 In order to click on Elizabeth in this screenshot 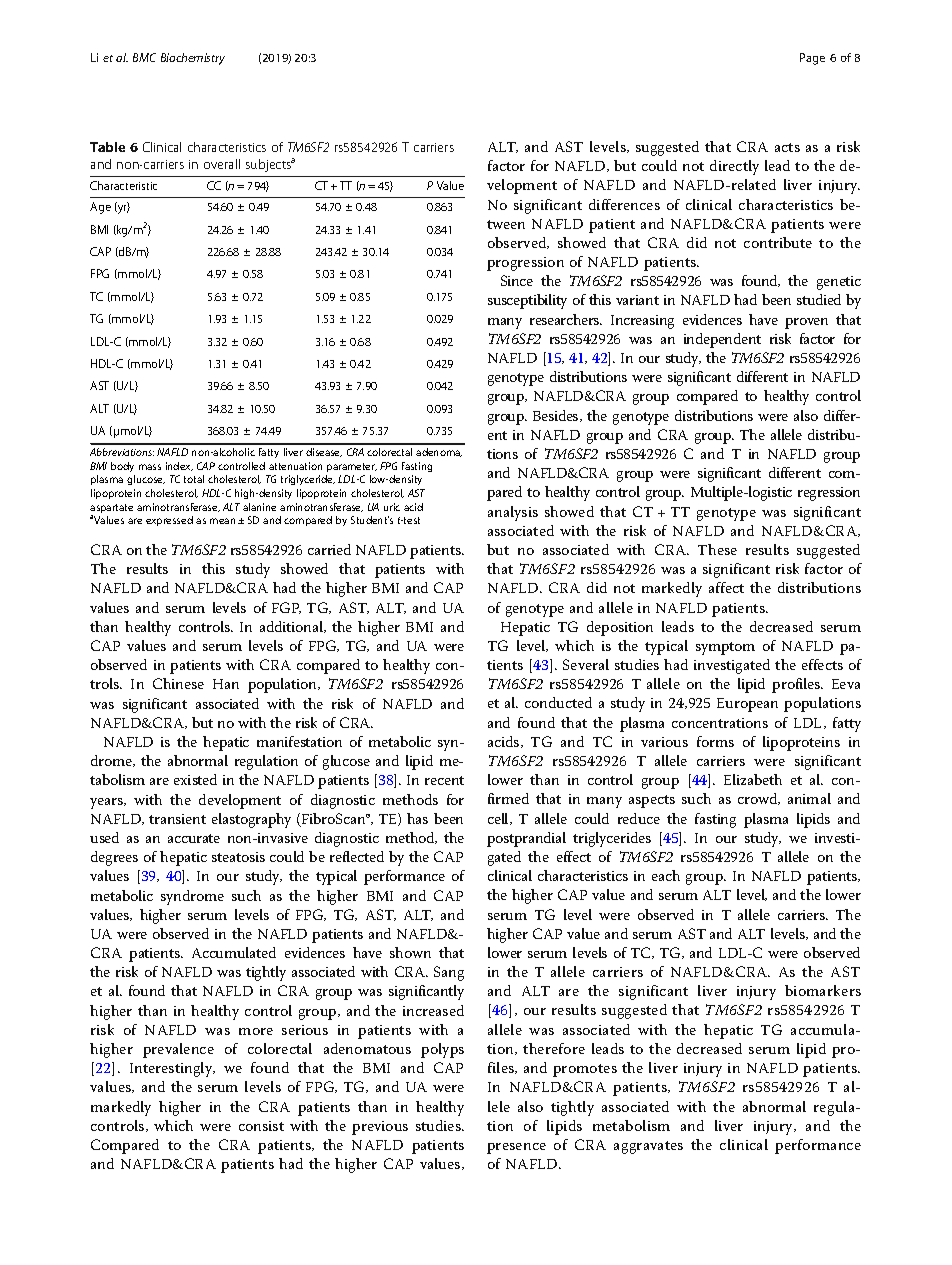, I will do `click(753, 779)`.
